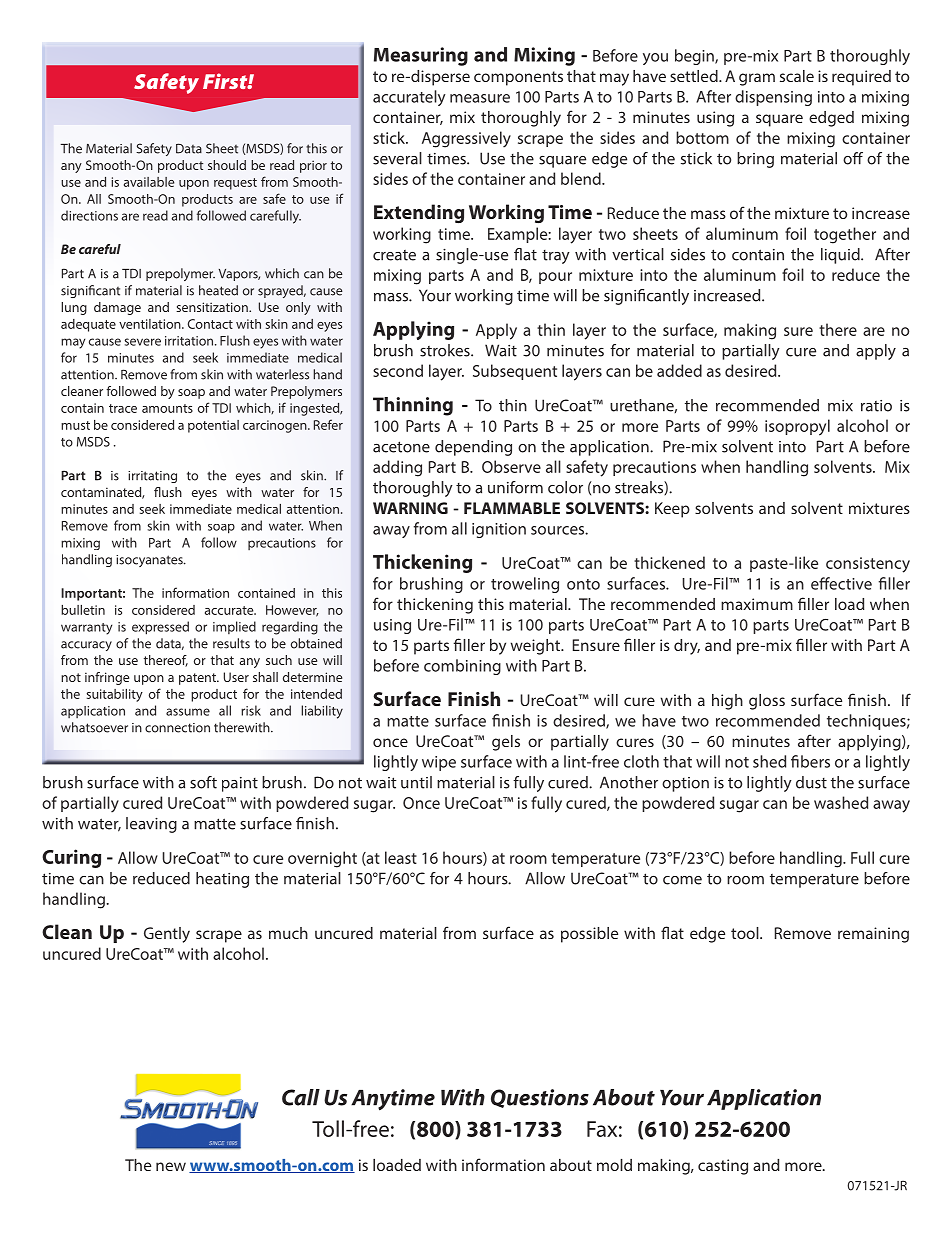 Image resolution: width=952 pixels, height=1233 pixels. Describe the element at coordinates (203, 782) in the screenshot. I see `soft` at that location.
